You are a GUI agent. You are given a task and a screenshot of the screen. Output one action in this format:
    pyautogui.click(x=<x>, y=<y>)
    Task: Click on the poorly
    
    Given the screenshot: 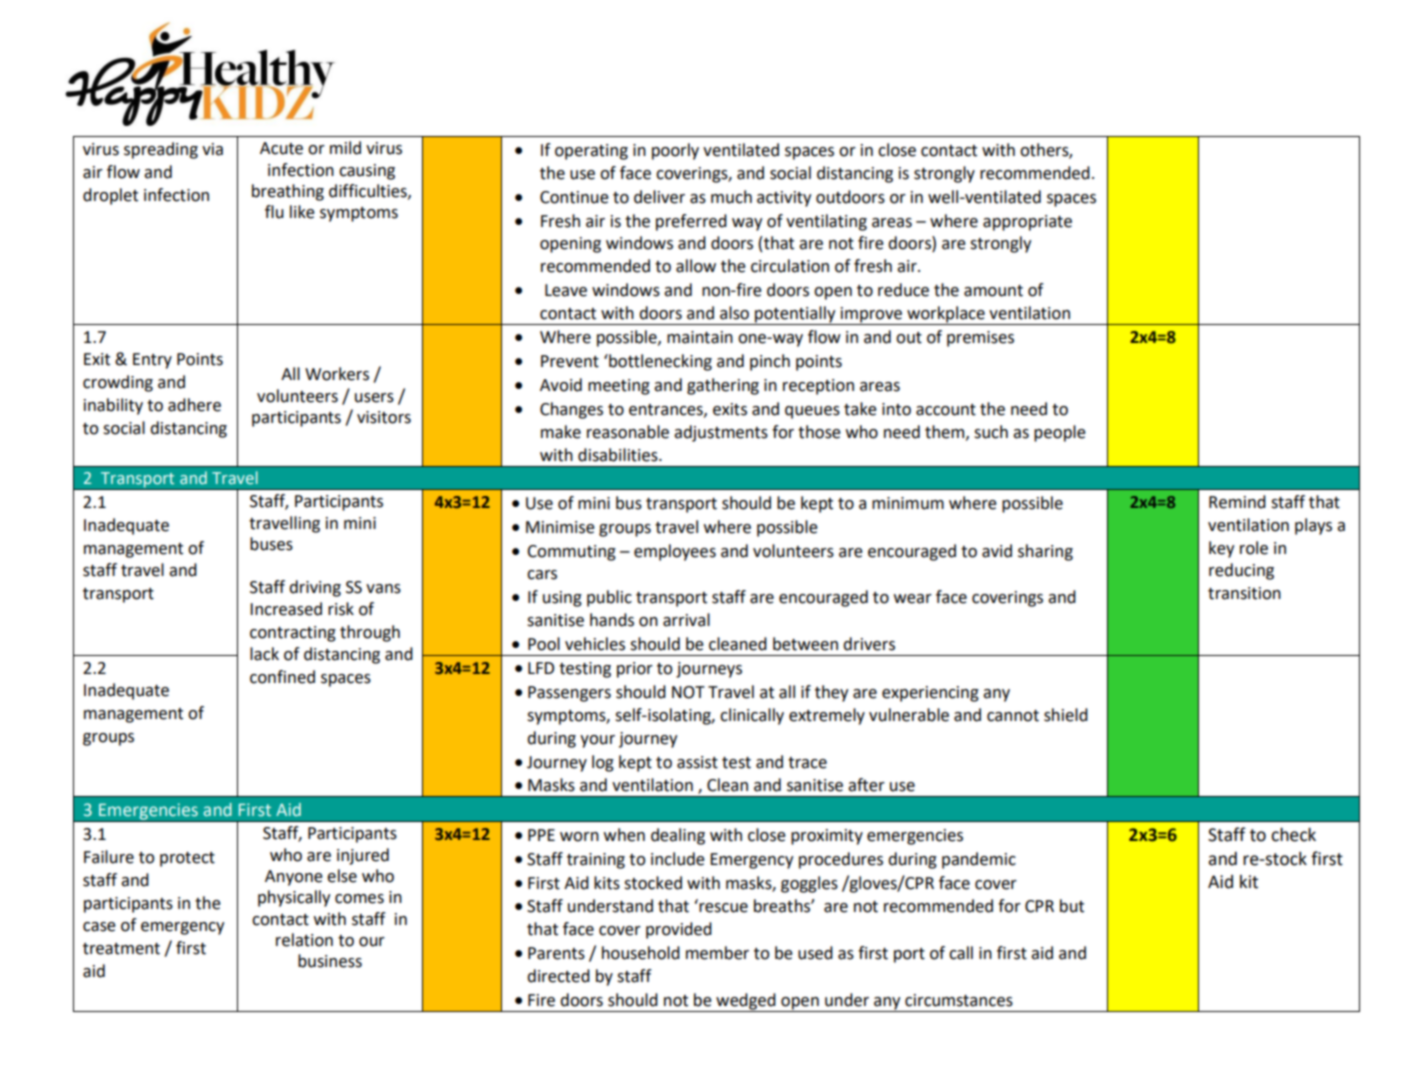 What is the action you would take?
    pyautogui.click(x=675, y=151)
